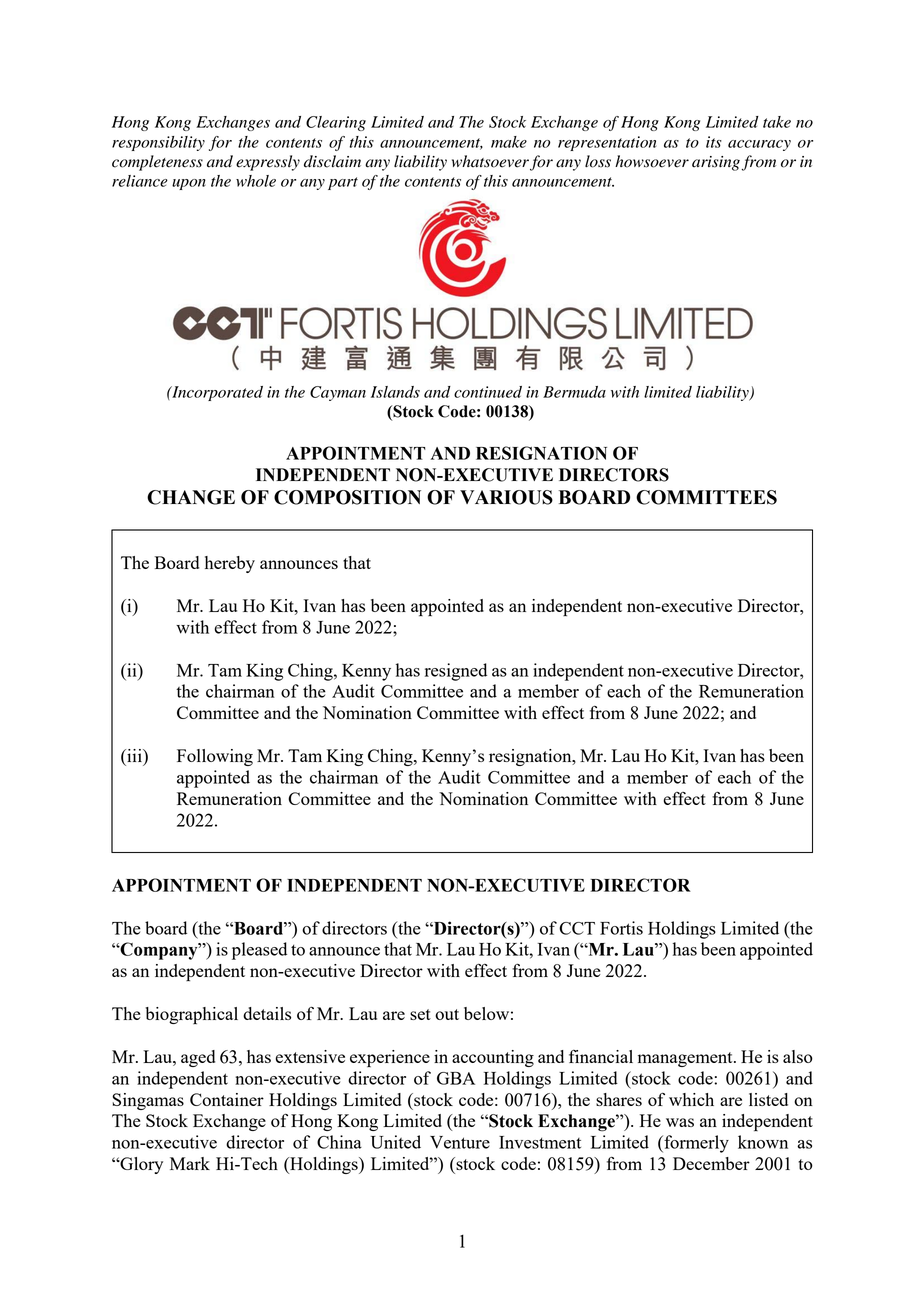  What do you see at coordinates (189, 184) in the screenshot?
I see `upon` at bounding box center [189, 184].
